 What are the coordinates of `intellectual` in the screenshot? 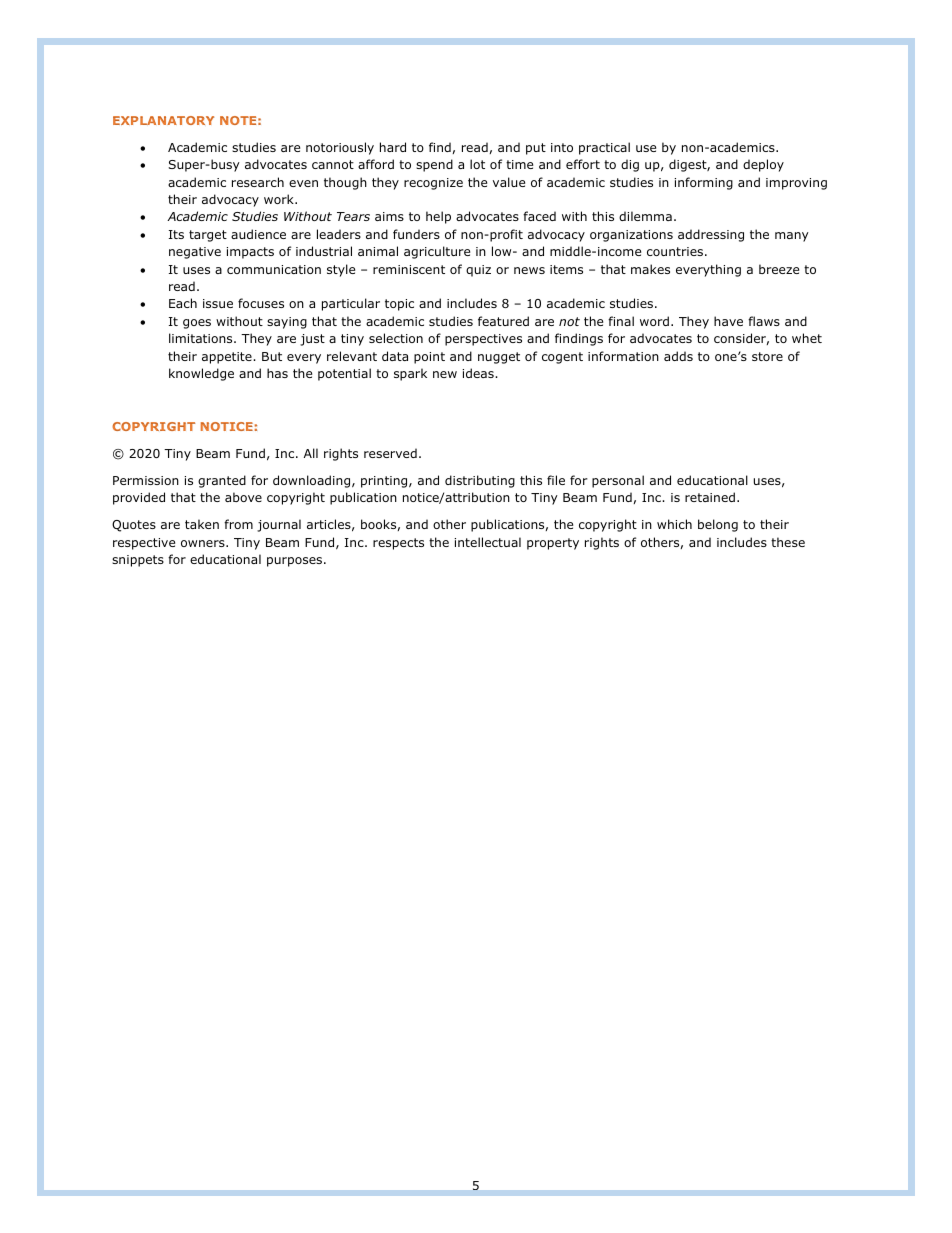 It's located at (488, 542).
